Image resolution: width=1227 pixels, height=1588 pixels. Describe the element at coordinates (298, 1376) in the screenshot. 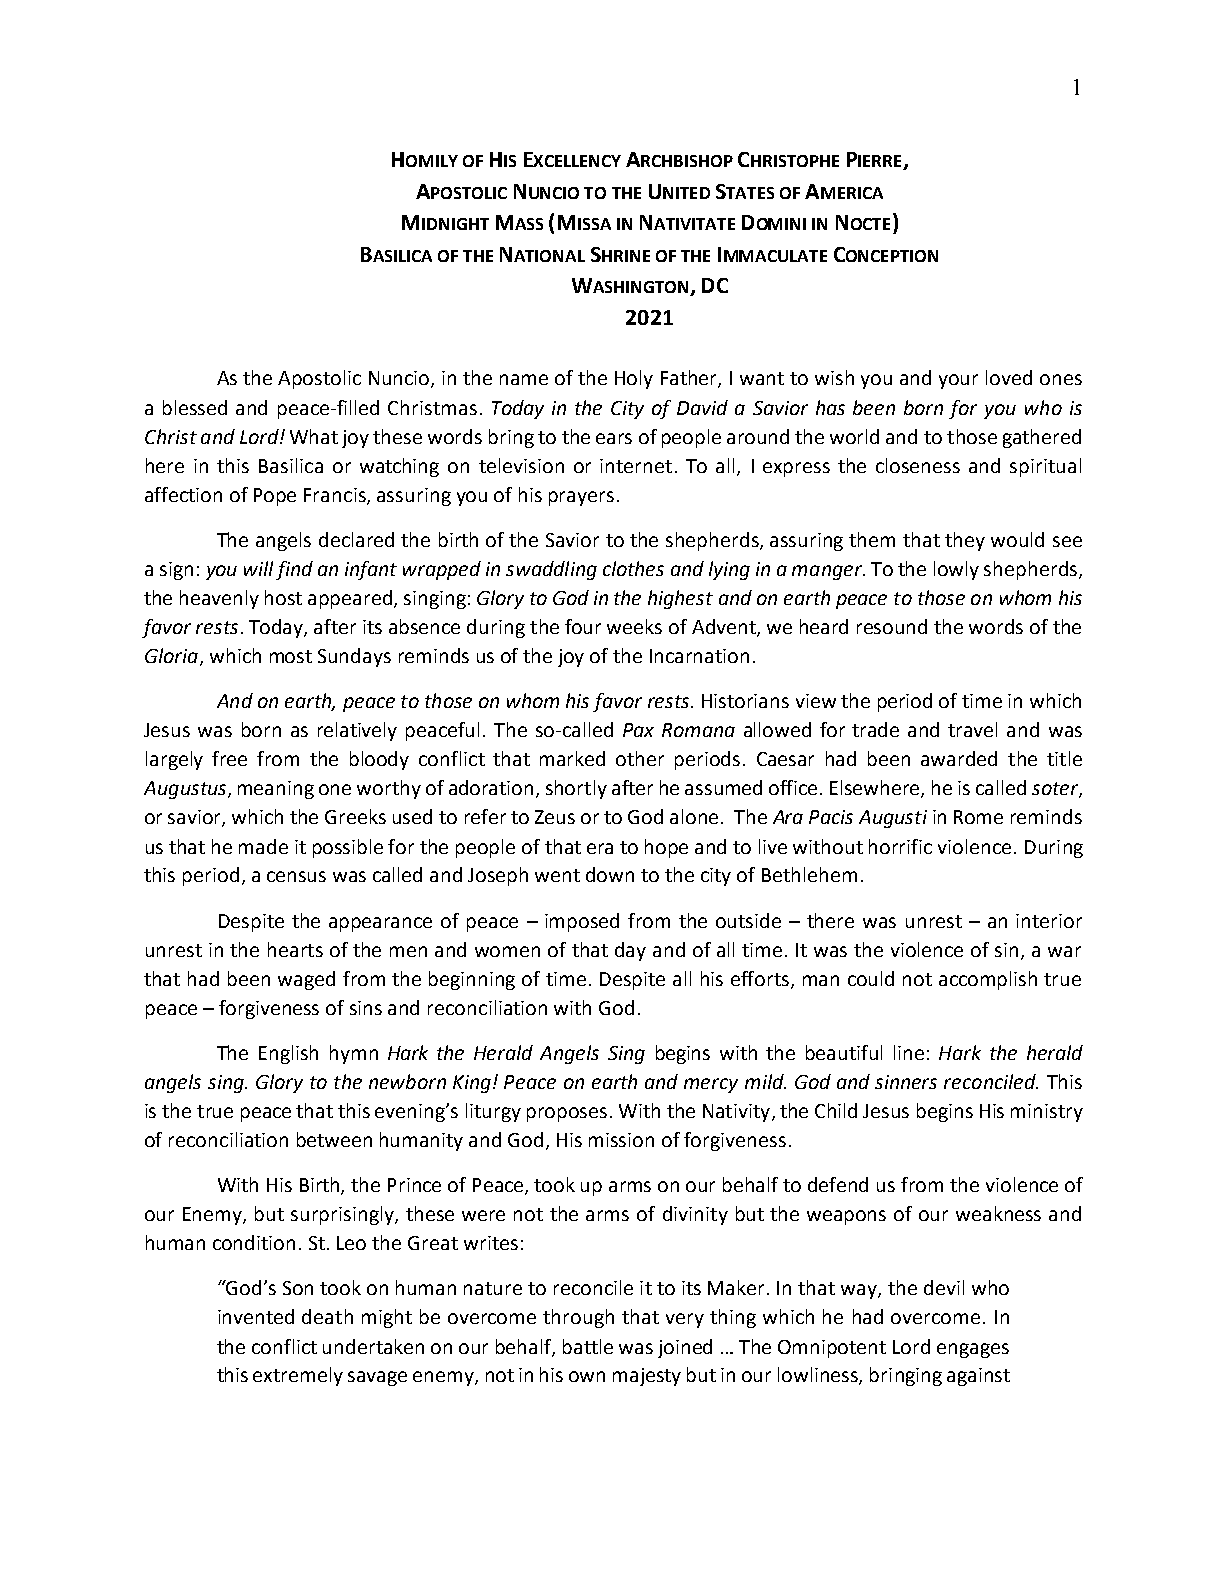

I see `extremely` at that location.
